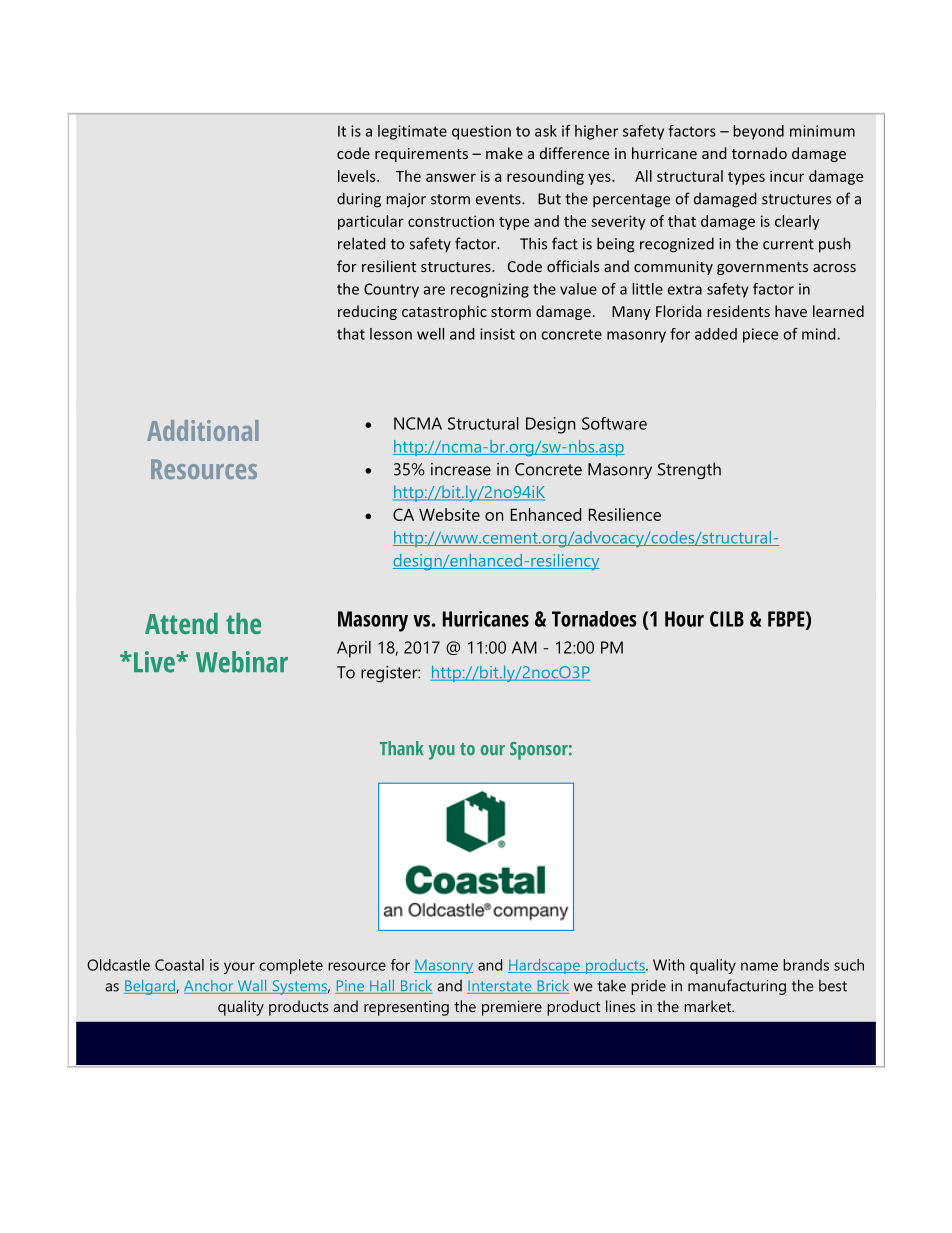 The width and height of the image is (952, 1233). What do you see at coordinates (497, 334) in the image?
I see `insist` at bounding box center [497, 334].
